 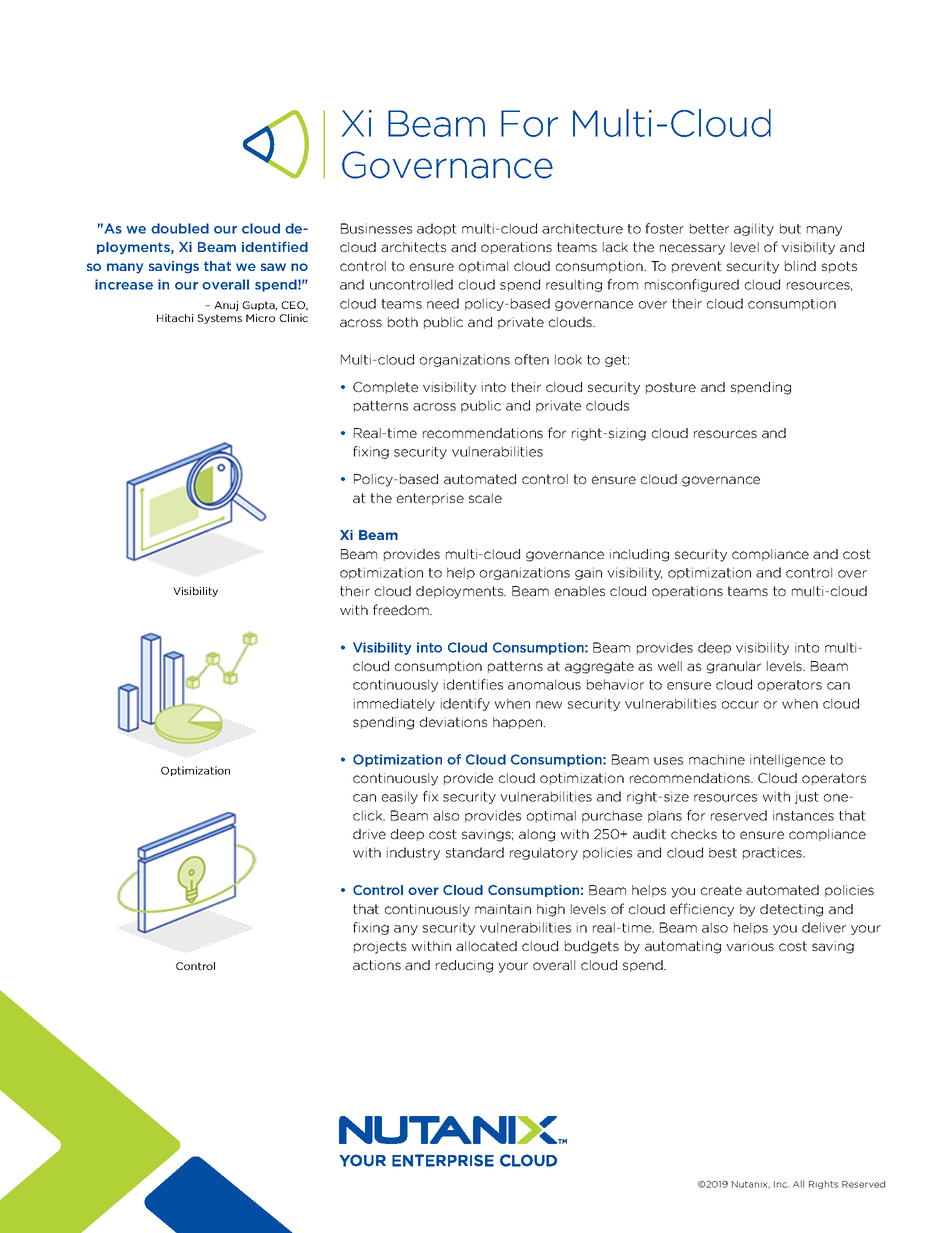 What do you see at coordinates (486, 946) in the page?
I see `allocated` at bounding box center [486, 946].
